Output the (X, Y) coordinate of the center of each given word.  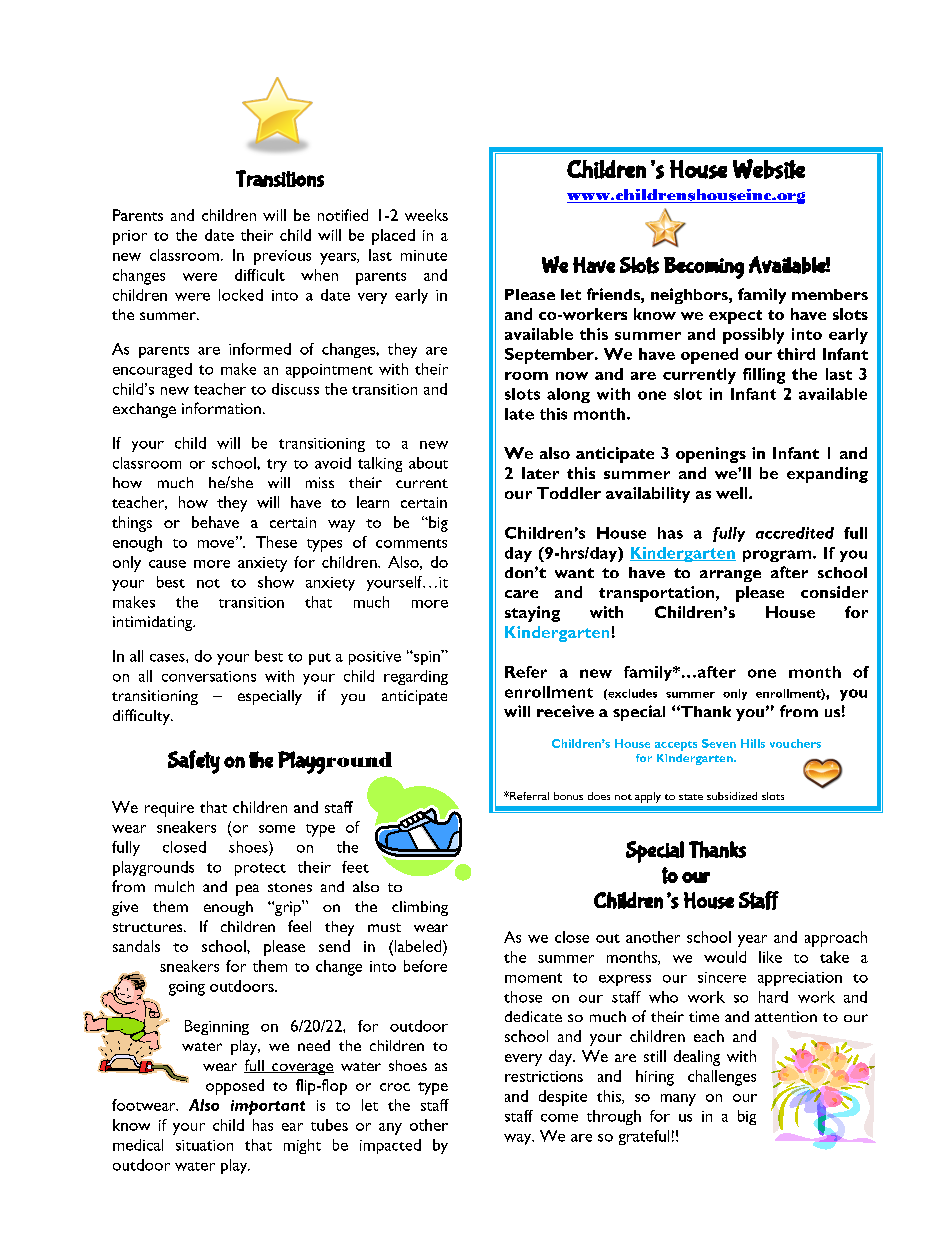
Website (769, 169)
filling (764, 376)
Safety (194, 762)
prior (130, 237)
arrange (730, 576)
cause (167, 564)
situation (204, 1145)
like (770, 957)
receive (565, 711)
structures (149, 927)
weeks (426, 215)
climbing (420, 908)
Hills (753, 743)
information (221, 408)
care (521, 594)
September (550, 356)
